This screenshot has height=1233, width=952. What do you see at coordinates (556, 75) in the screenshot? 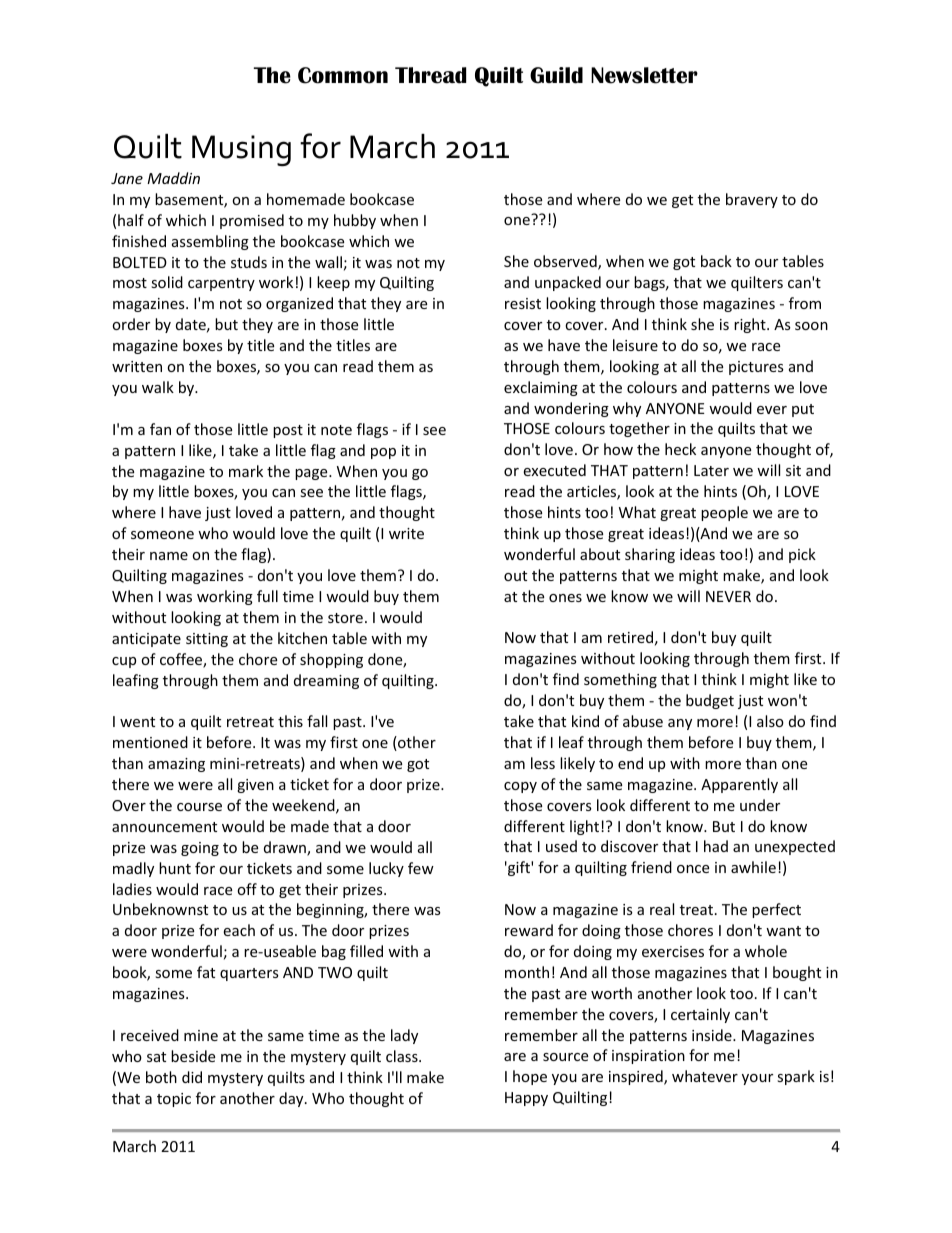
I see `Guild` at bounding box center [556, 75].
